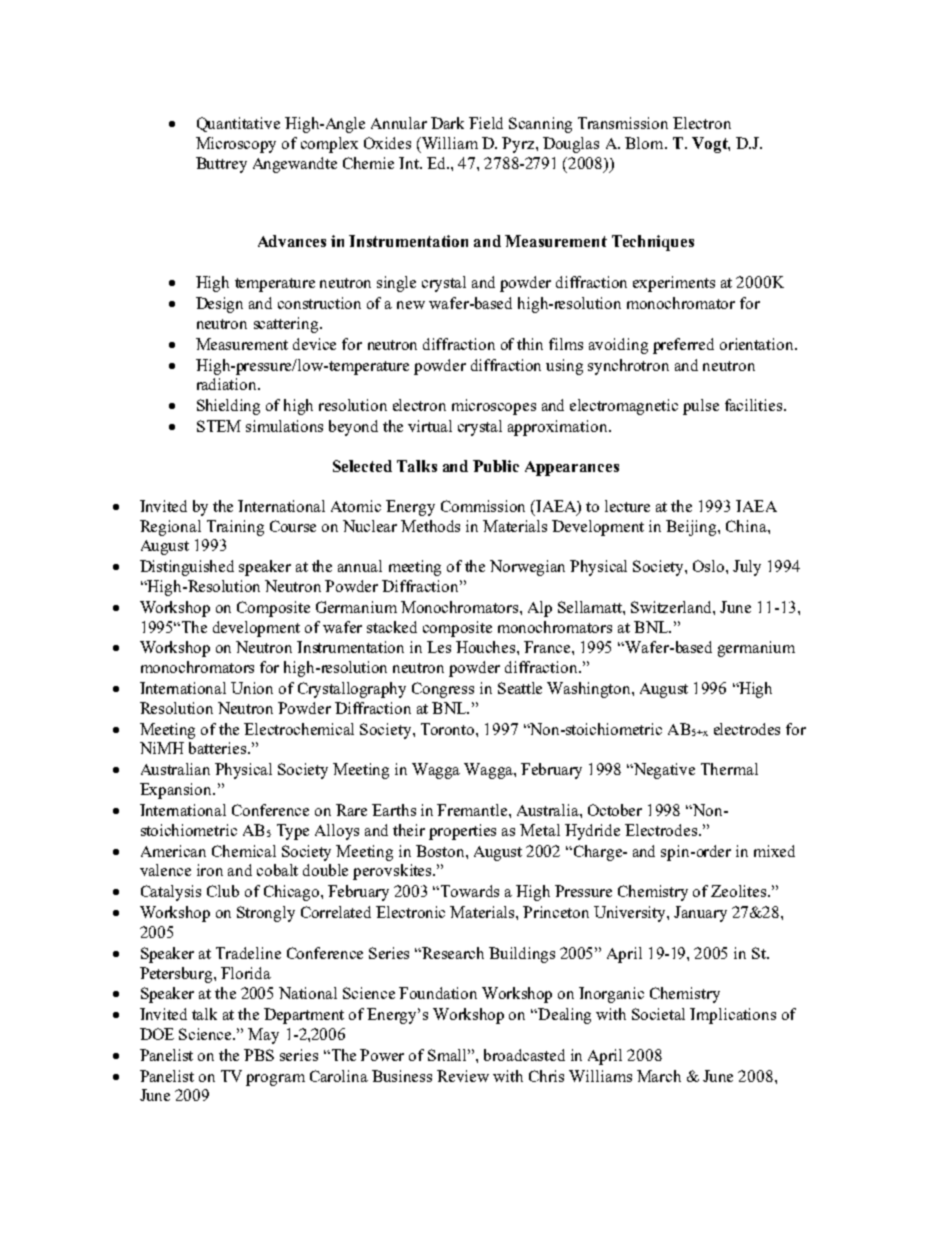 The width and height of the screenshot is (952, 1233). I want to click on PBS, so click(259, 1055).
